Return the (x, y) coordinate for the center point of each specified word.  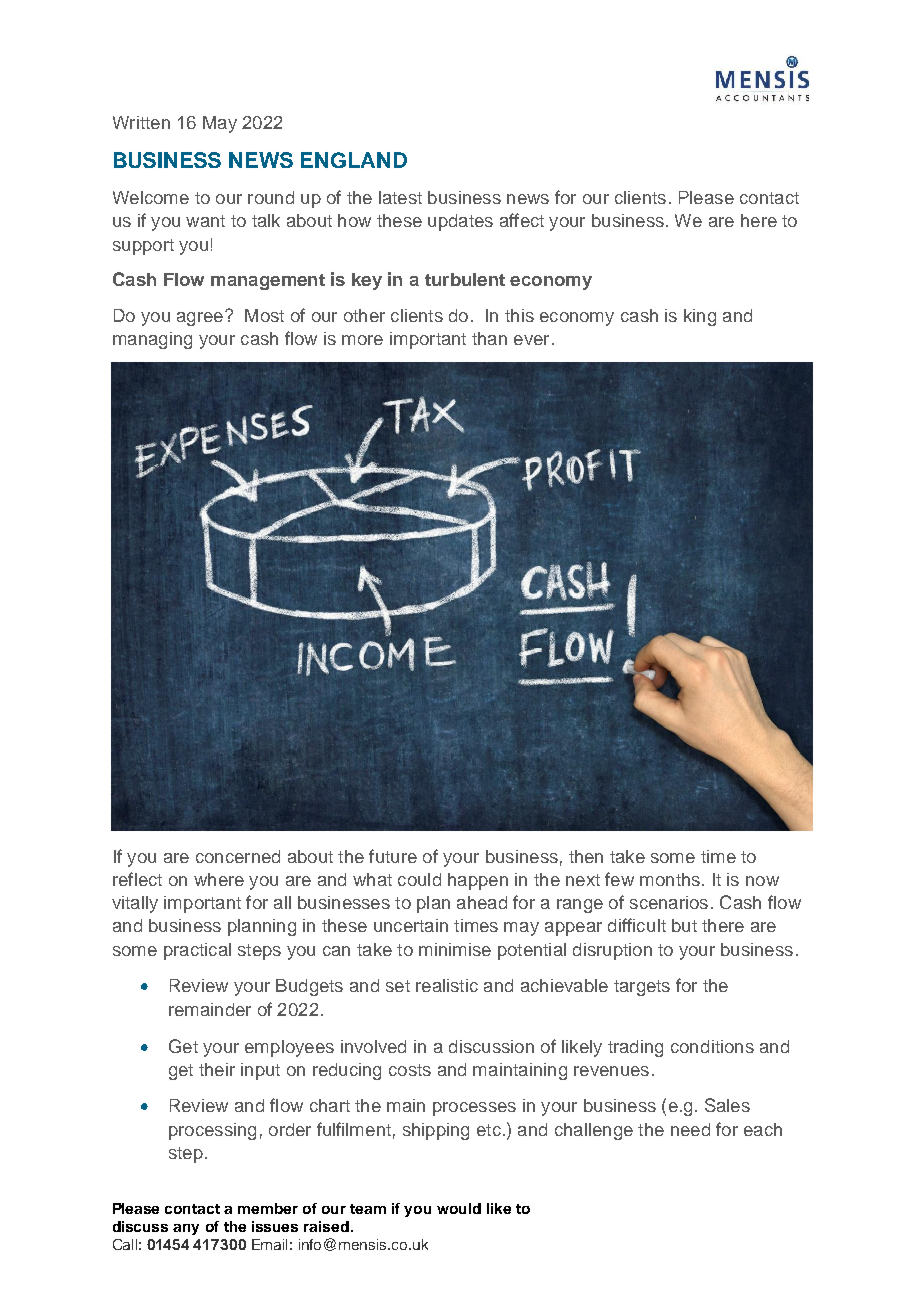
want (205, 221)
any (186, 1229)
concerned (238, 856)
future (393, 856)
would (459, 1208)
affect (522, 220)
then (586, 856)
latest (400, 197)
